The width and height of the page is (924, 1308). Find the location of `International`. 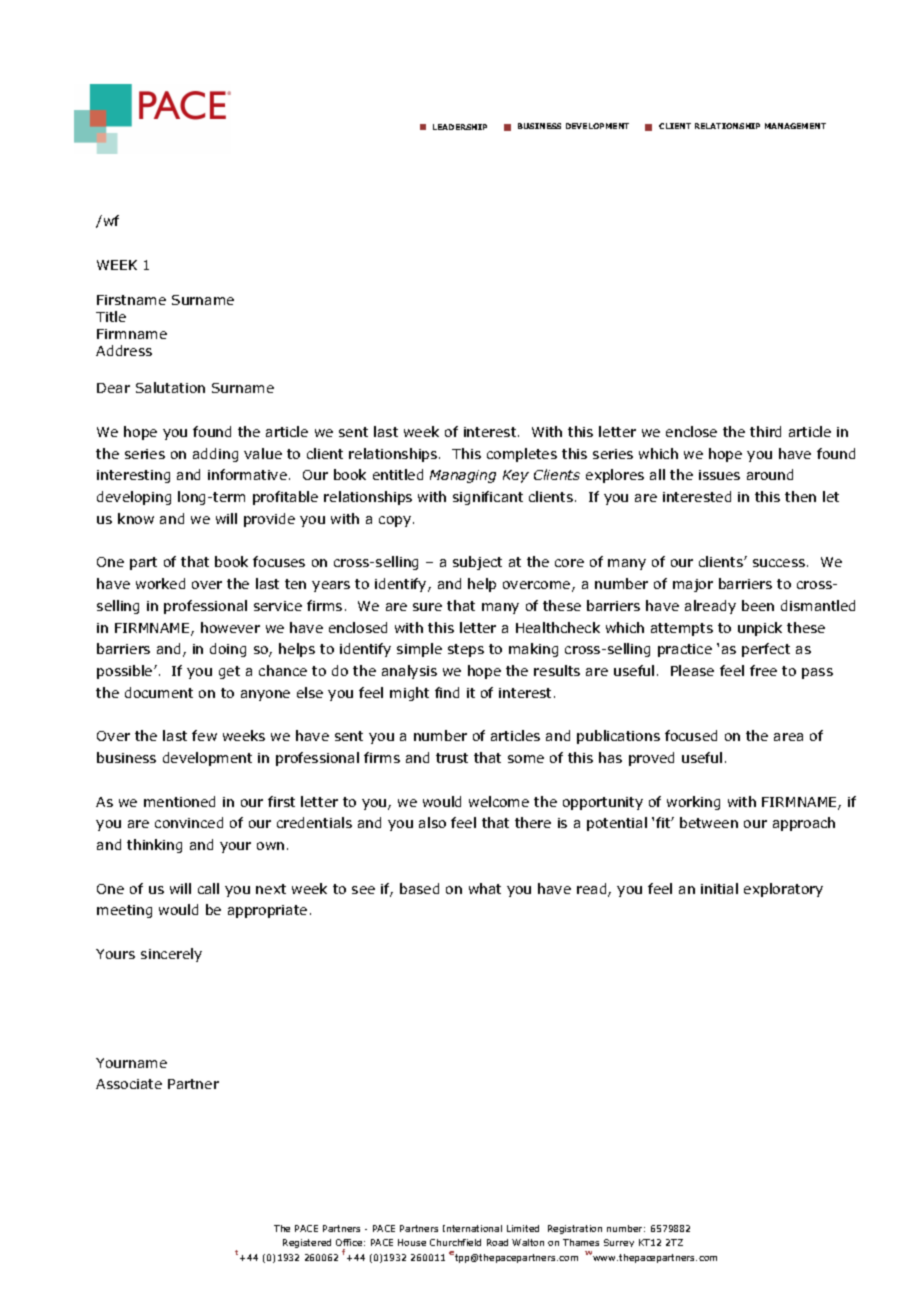

International is located at coordinates (472, 1228).
